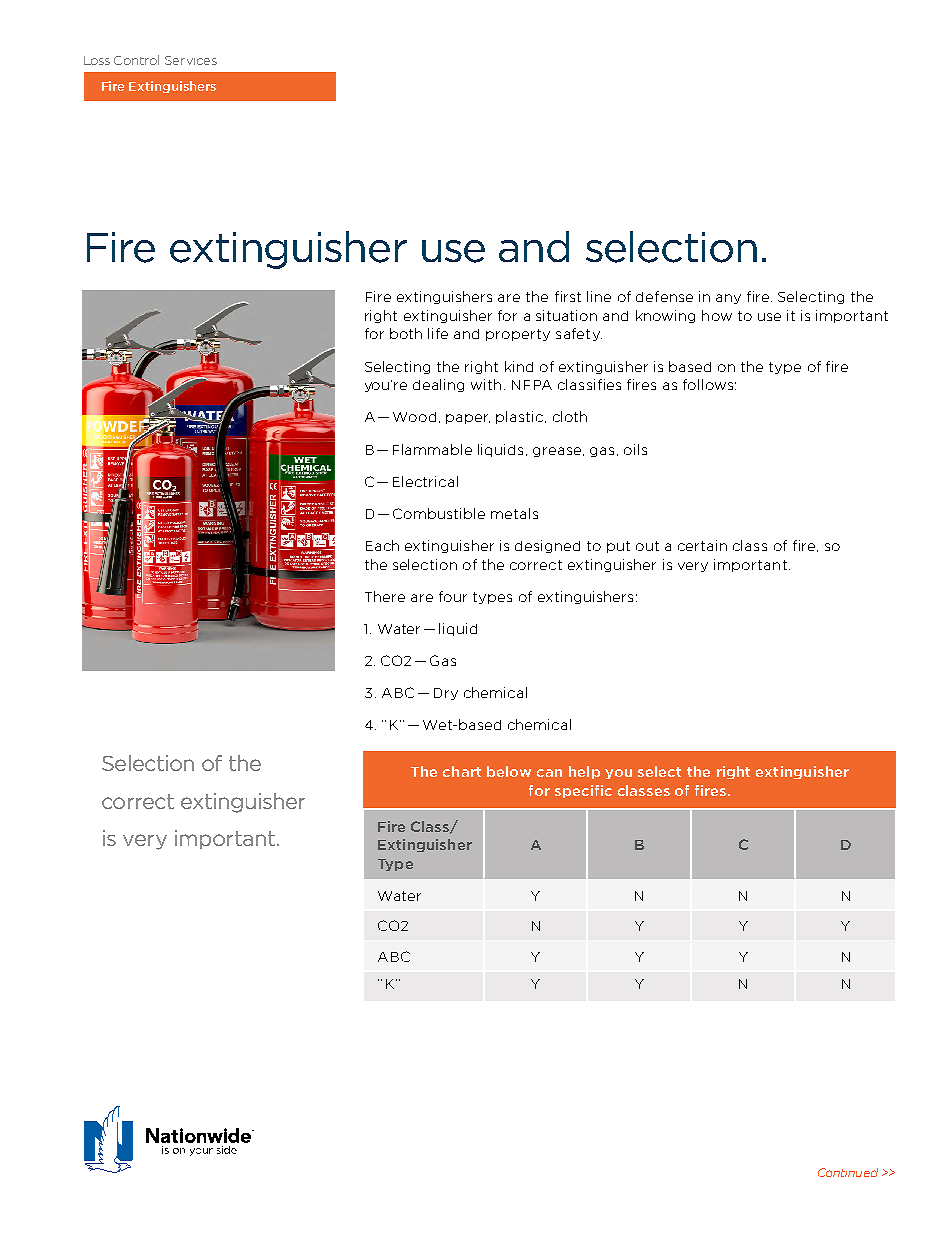 This screenshot has width=952, height=1233. Describe the element at coordinates (568, 296) in the screenshot. I see `first` at that location.
